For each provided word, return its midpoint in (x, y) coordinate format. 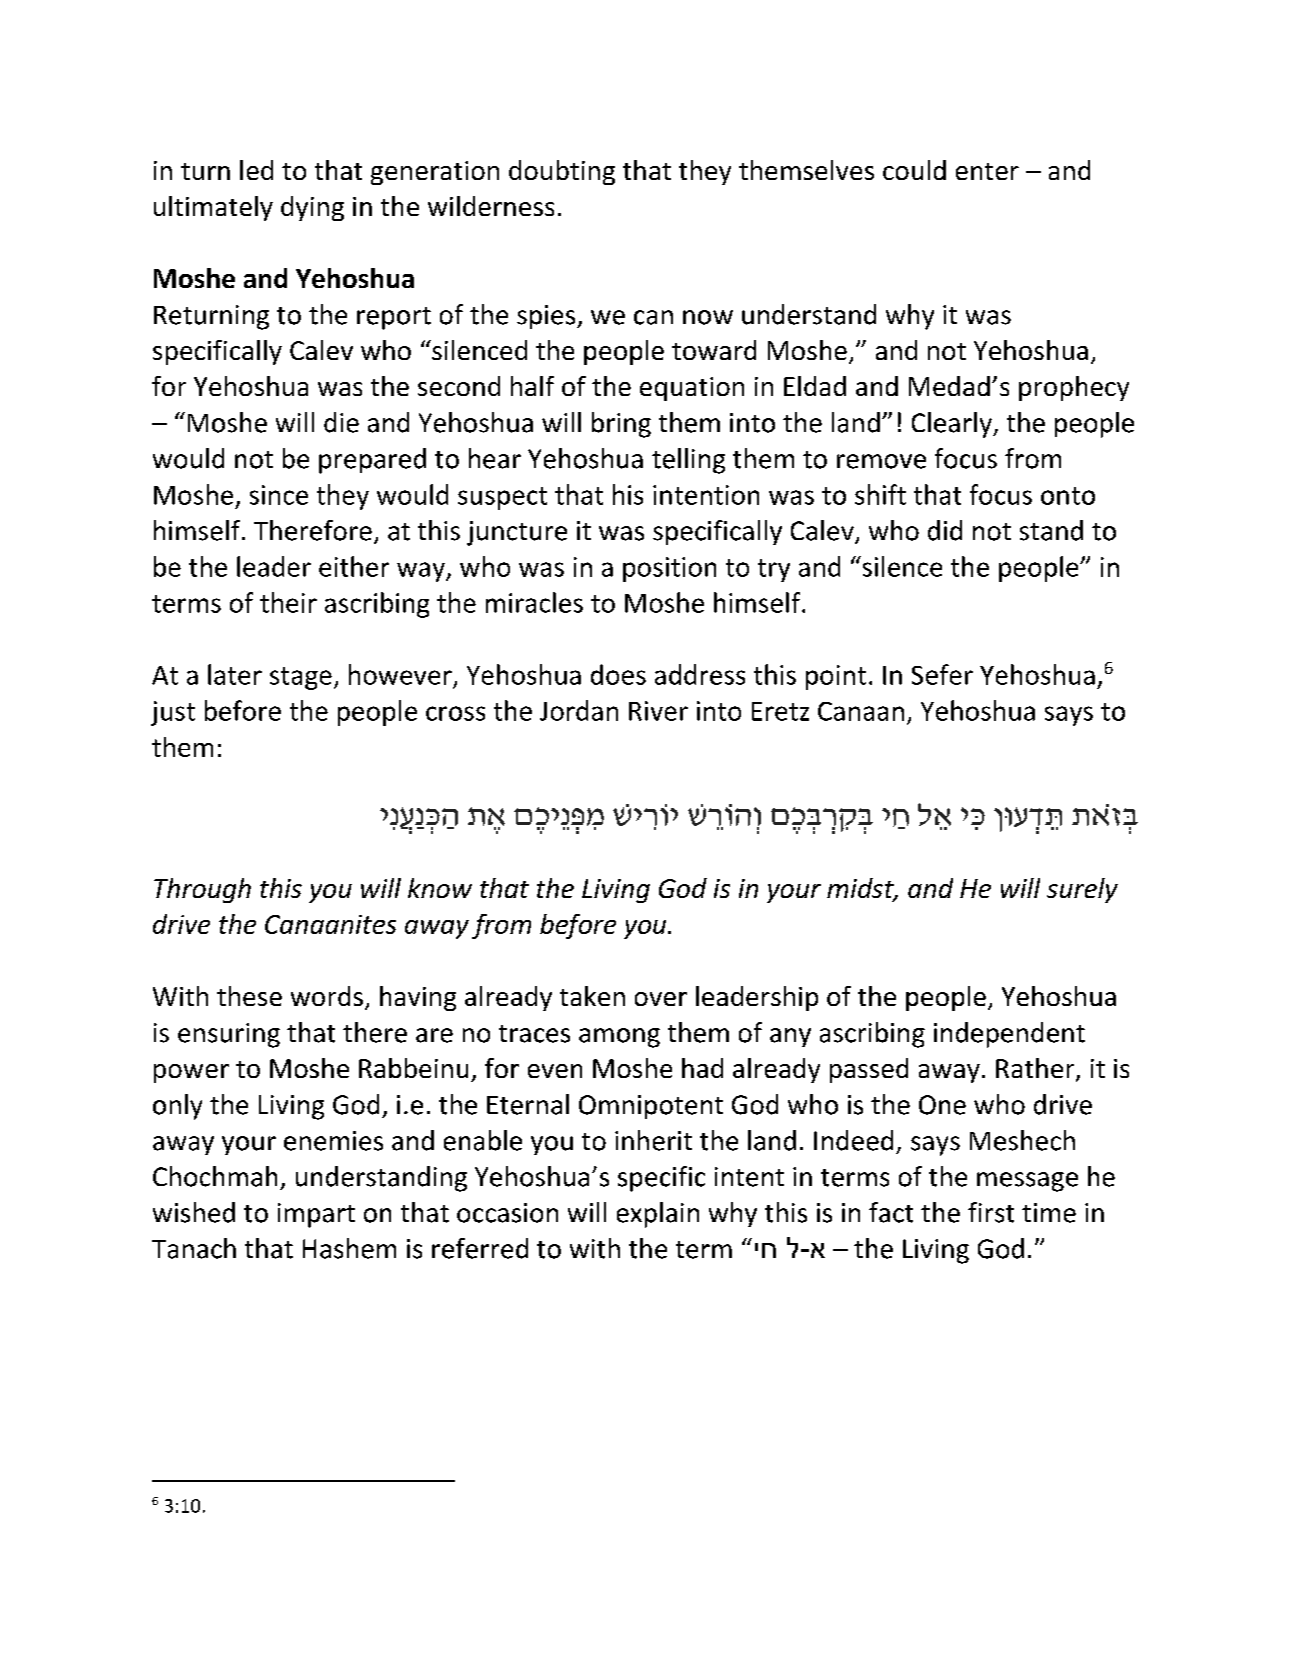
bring (621, 425)
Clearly (953, 425)
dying (312, 208)
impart (316, 1215)
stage (301, 678)
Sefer (942, 674)
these (249, 996)
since (279, 495)
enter (987, 171)
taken (592, 996)
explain (658, 1215)
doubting (562, 172)
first (991, 1212)
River (658, 711)
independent (1009, 1035)
